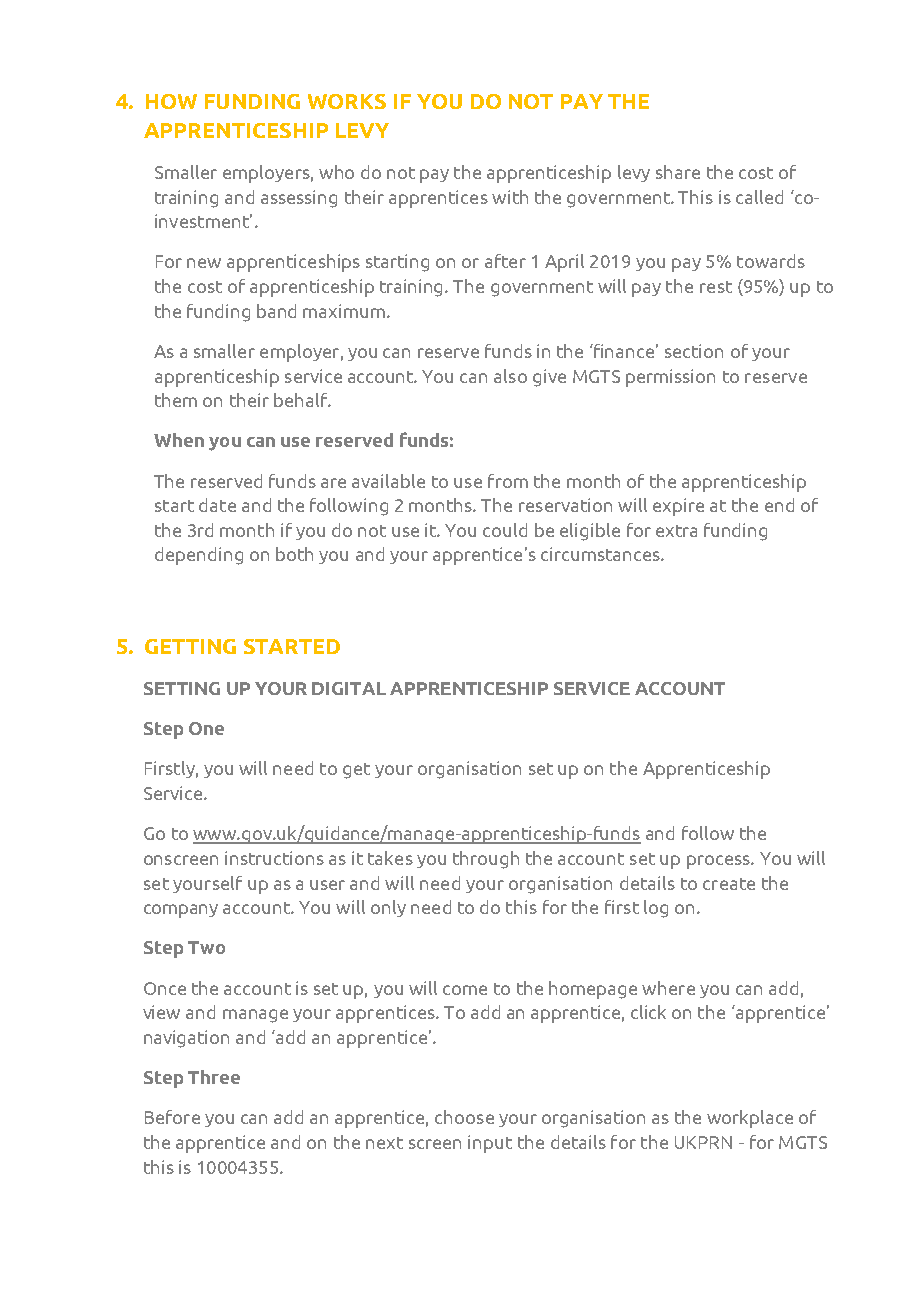 This document has width=924, height=1308. I want to click on share, so click(678, 172).
